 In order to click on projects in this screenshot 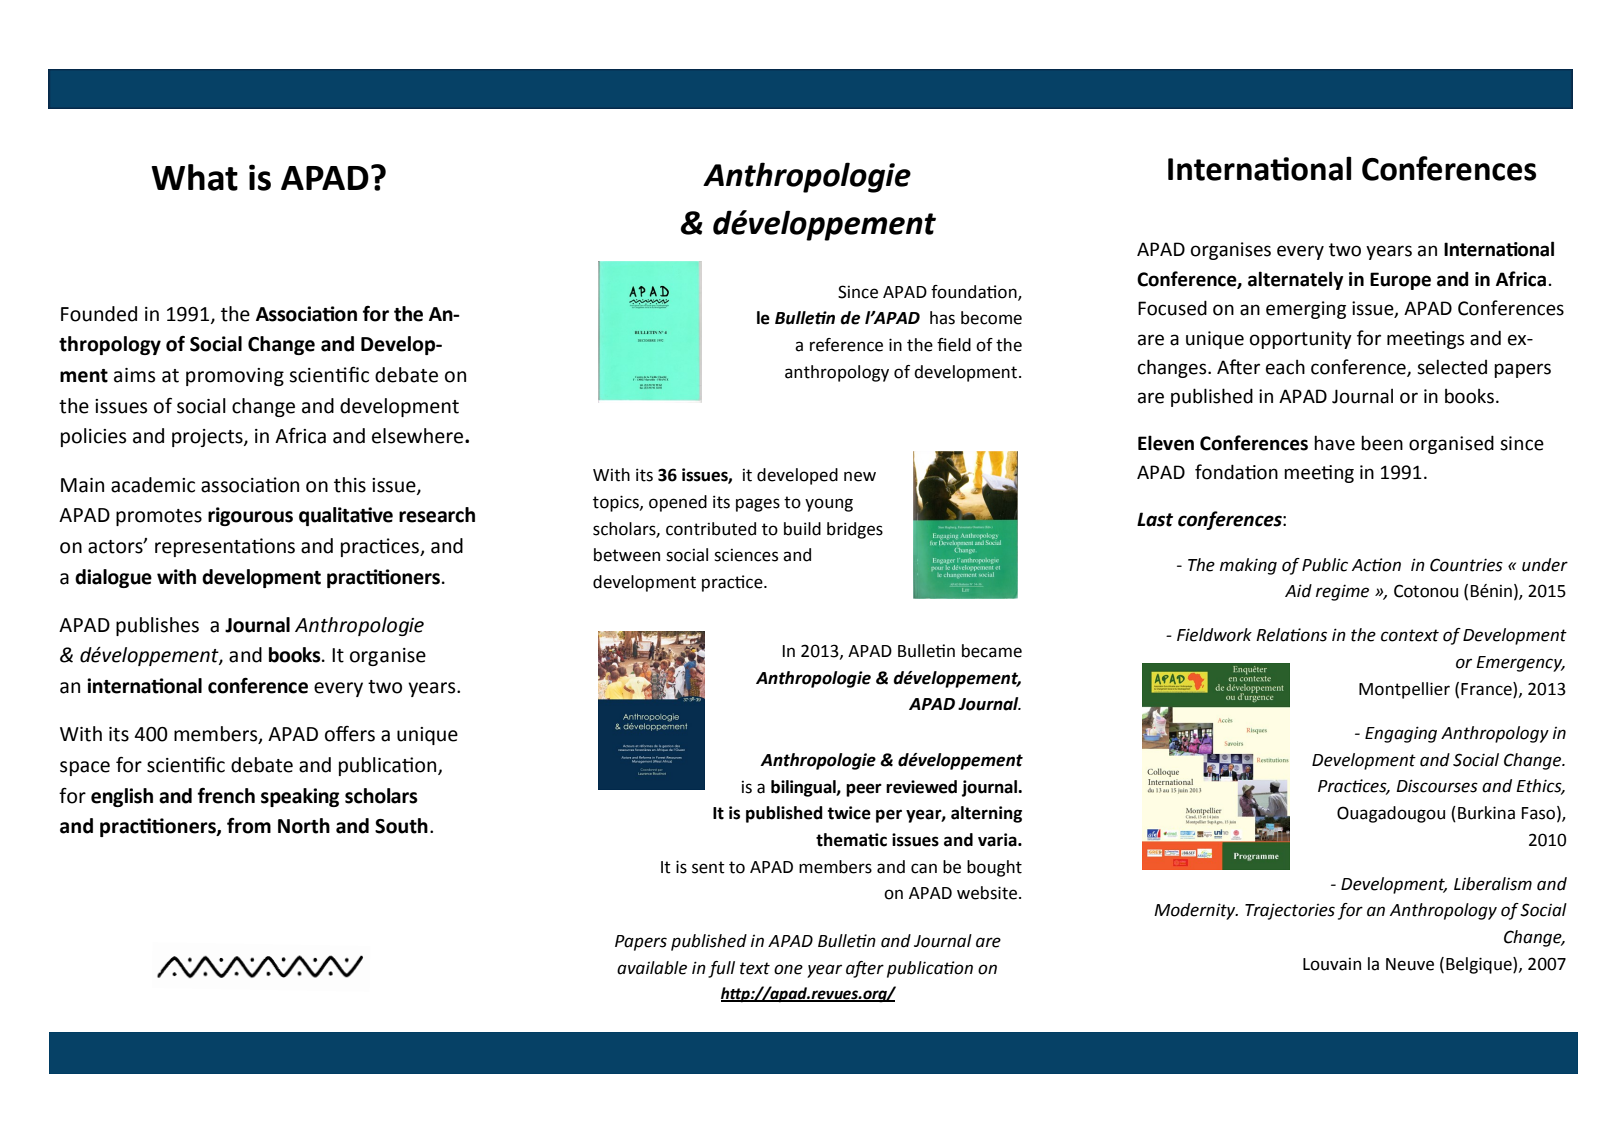, I will do `click(208, 438)`.
